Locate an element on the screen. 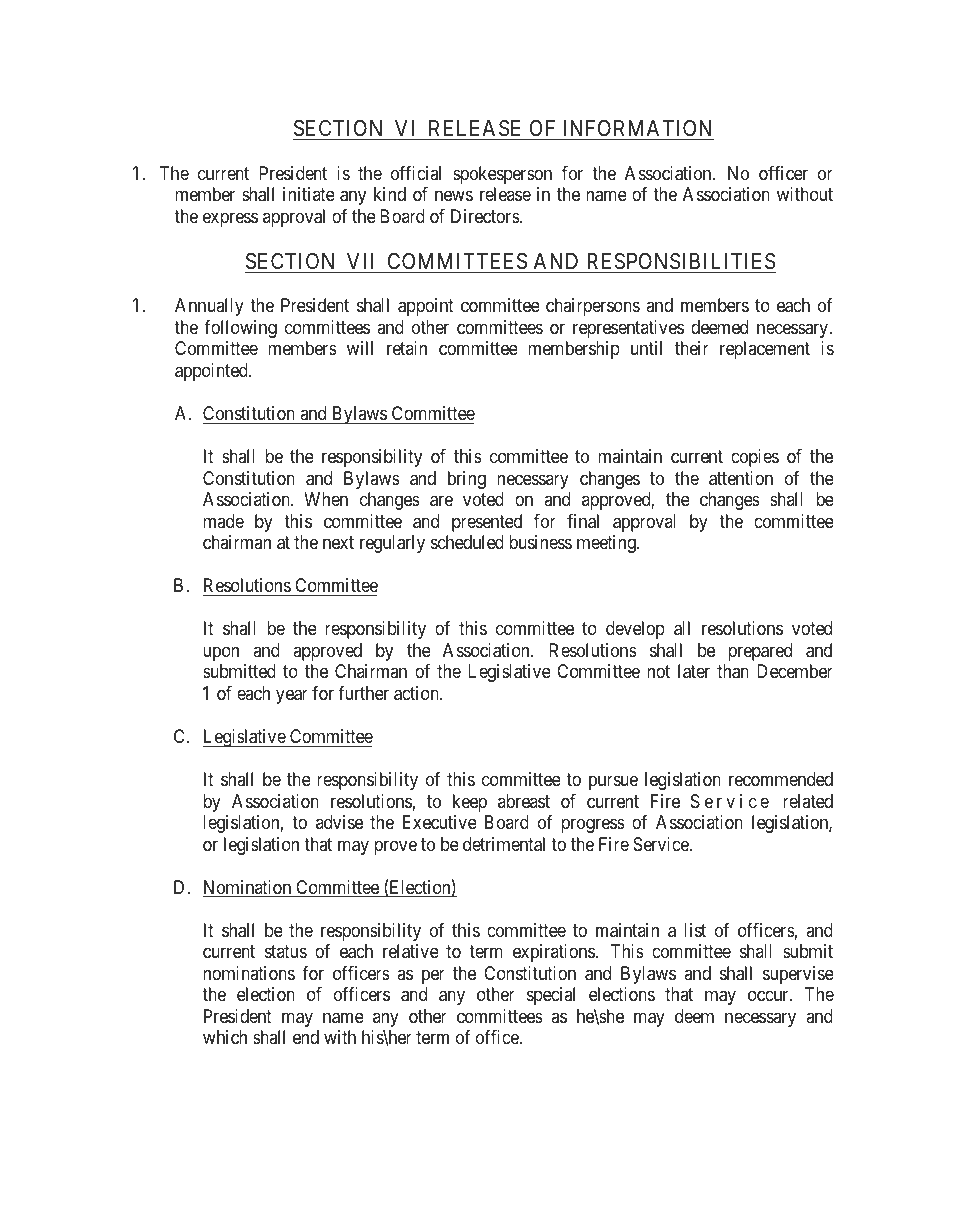  prepared is located at coordinates (760, 652).
